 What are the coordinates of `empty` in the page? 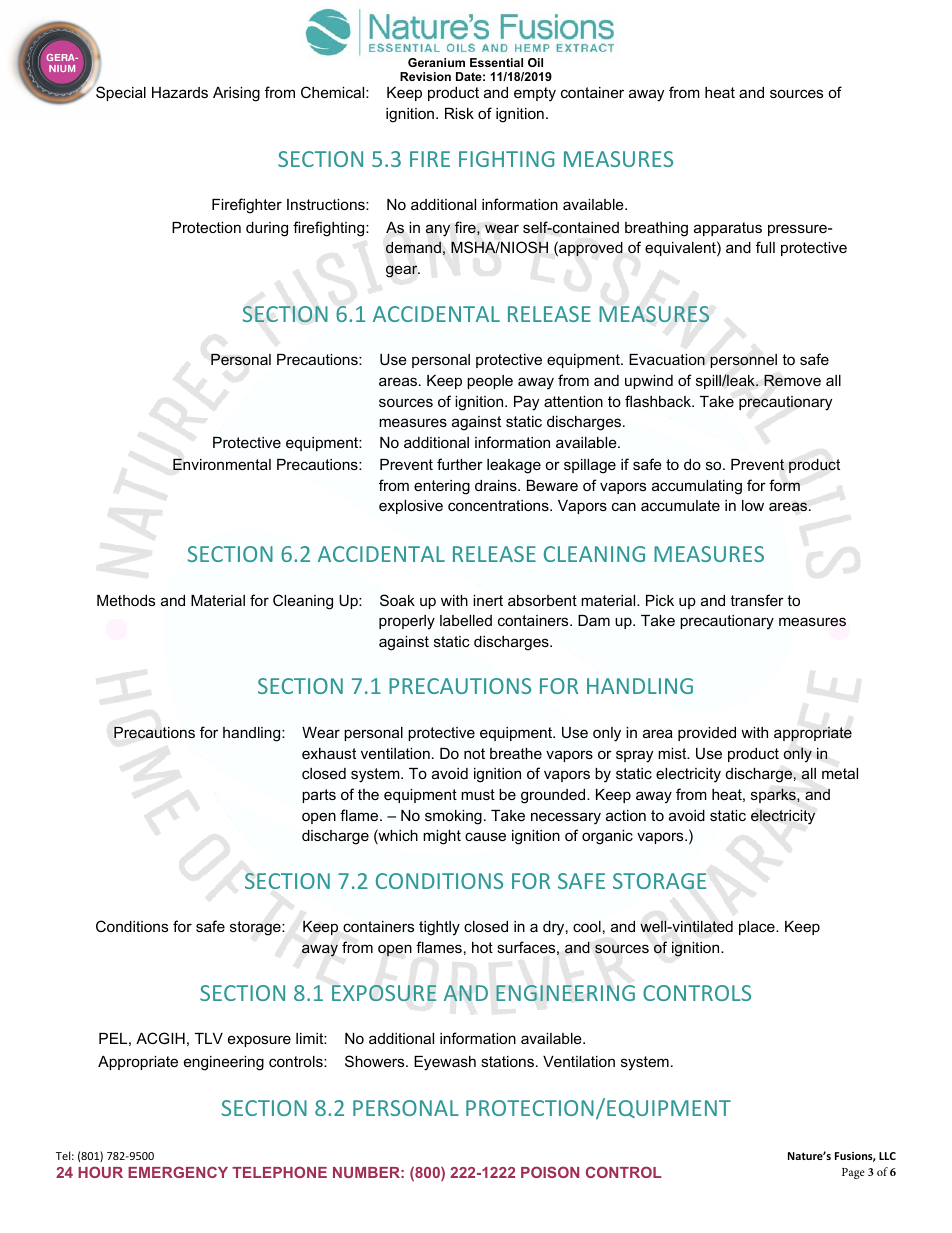 It's located at (535, 94).
